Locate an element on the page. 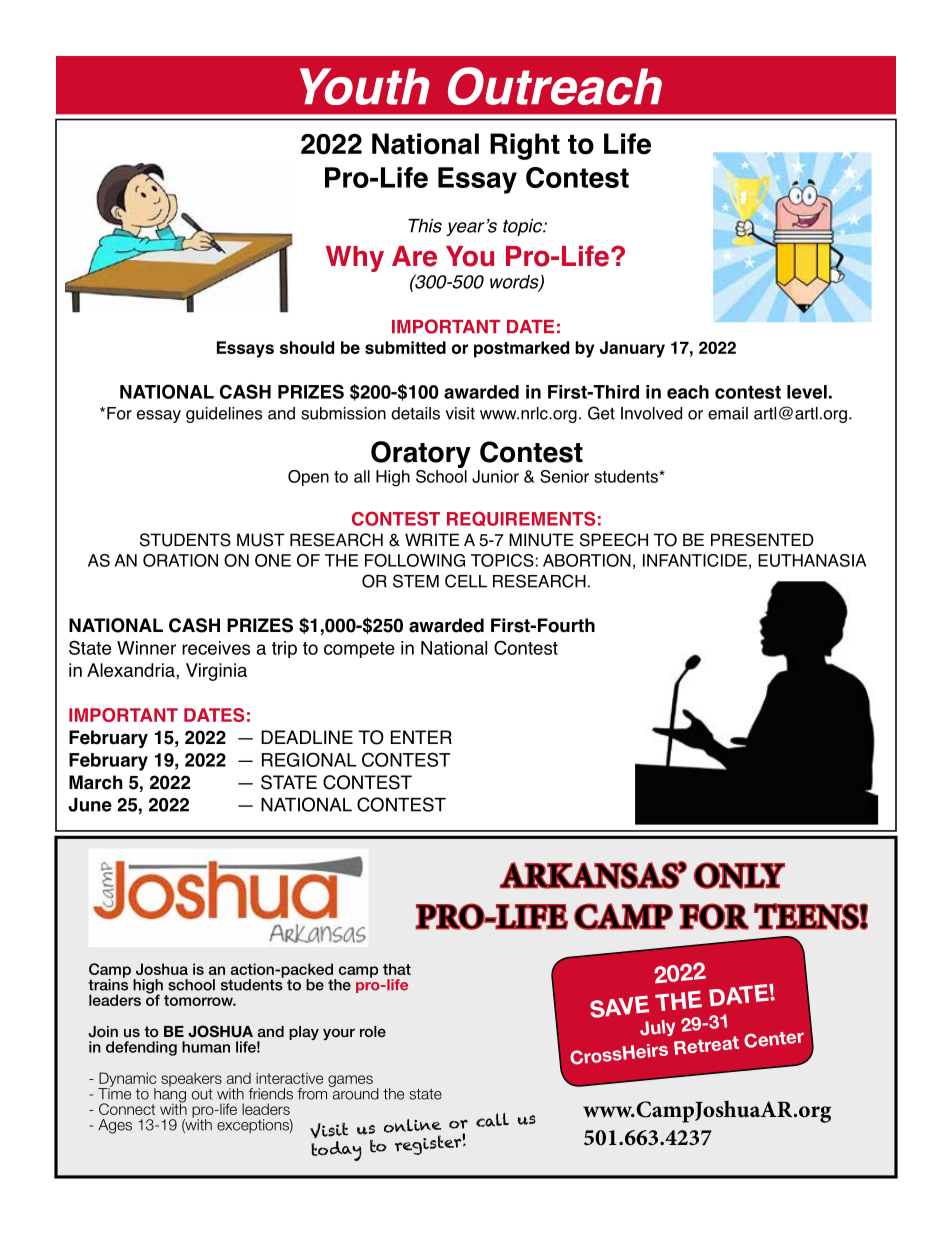 This page has width=952, height=1233. Oratory is located at coordinates (421, 454).
